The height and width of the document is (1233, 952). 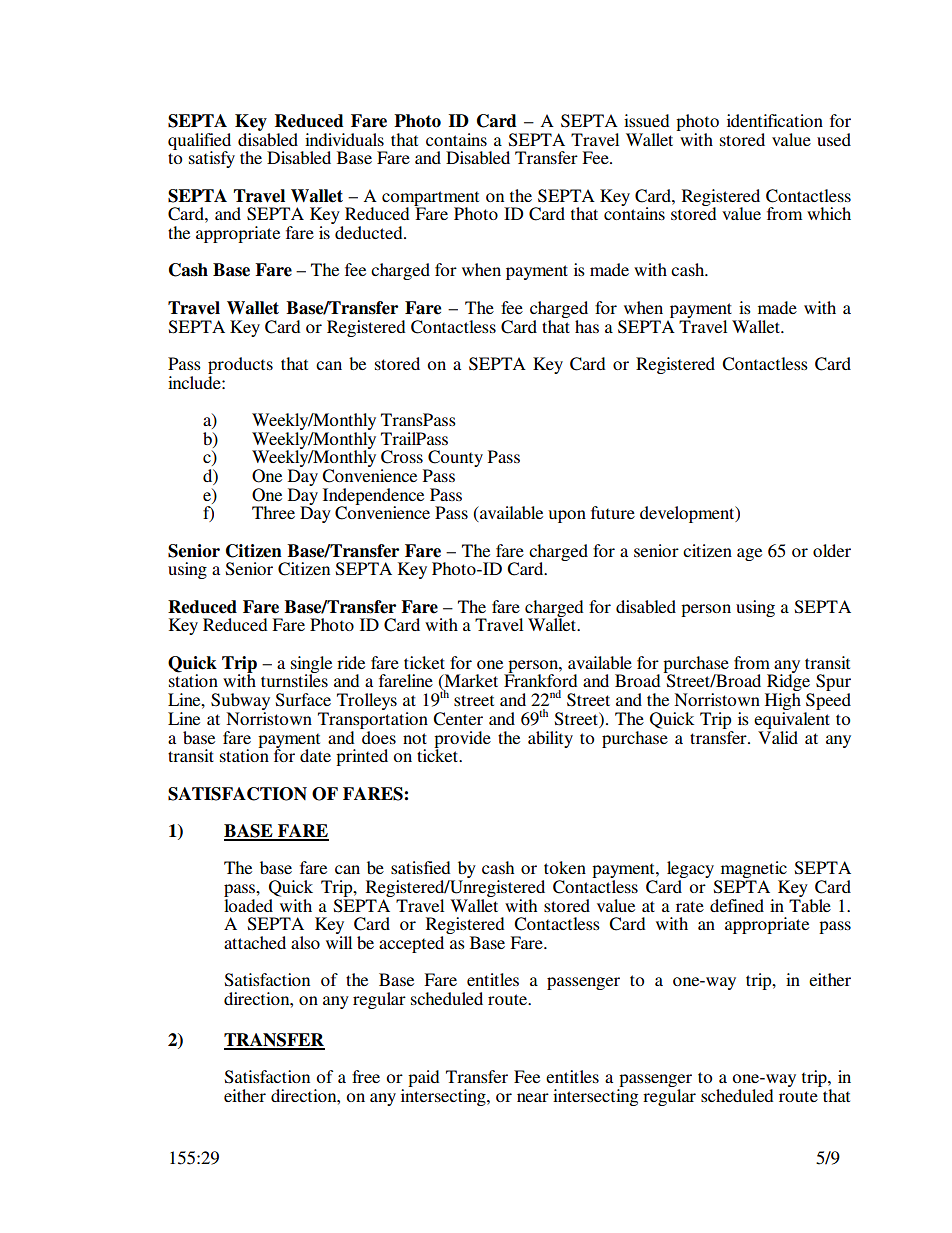 What do you see at coordinates (315, 755) in the document?
I see `date` at bounding box center [315, 755].
